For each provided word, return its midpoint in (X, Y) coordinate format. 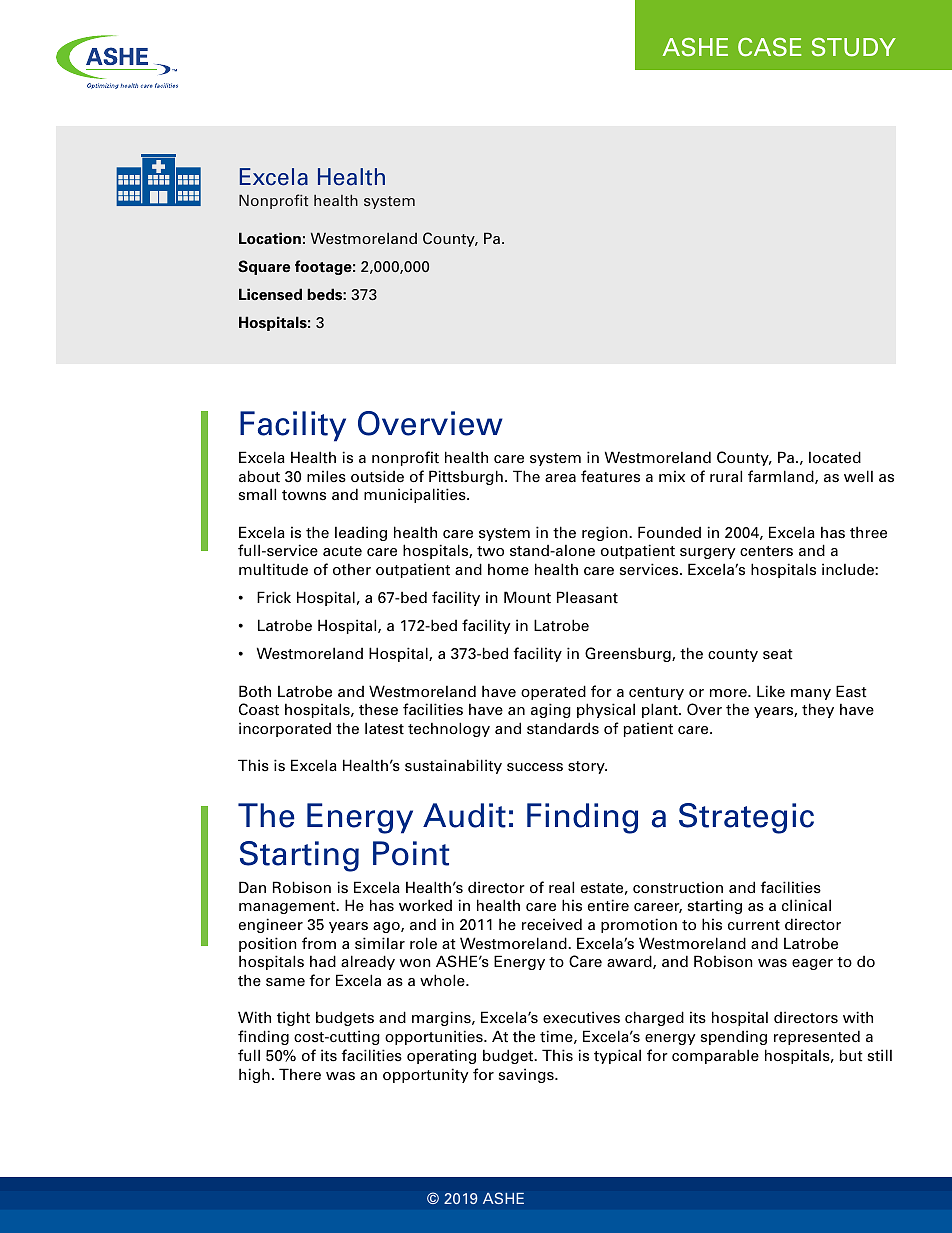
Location (270, 238)
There (300, 1074)
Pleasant (587, 597)
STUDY (854, 47)
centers (766, 551)
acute (342, 551)
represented (817, 1037)
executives (581, 1017)
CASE (769, 47)
